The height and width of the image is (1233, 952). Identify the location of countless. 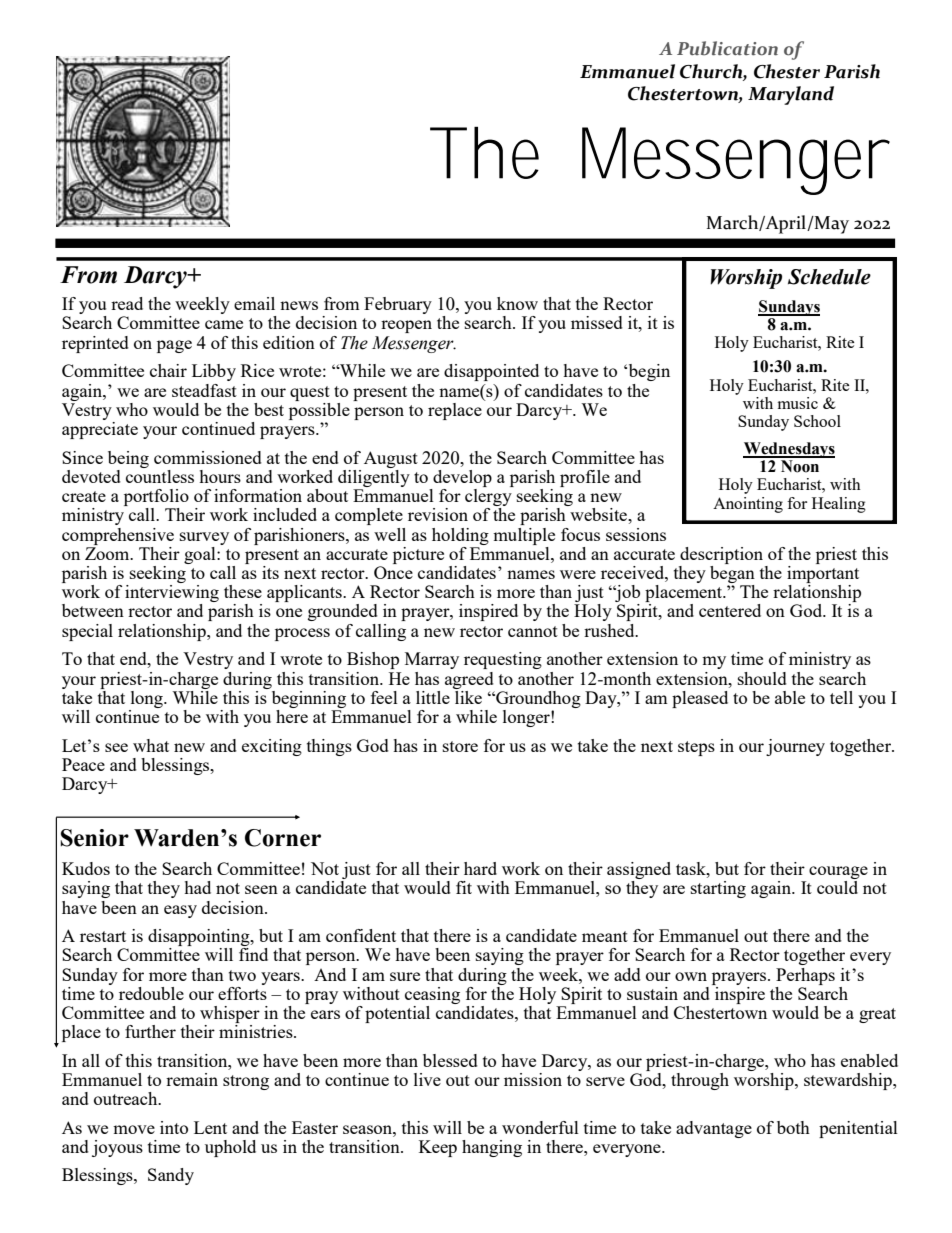
(160, 475).
